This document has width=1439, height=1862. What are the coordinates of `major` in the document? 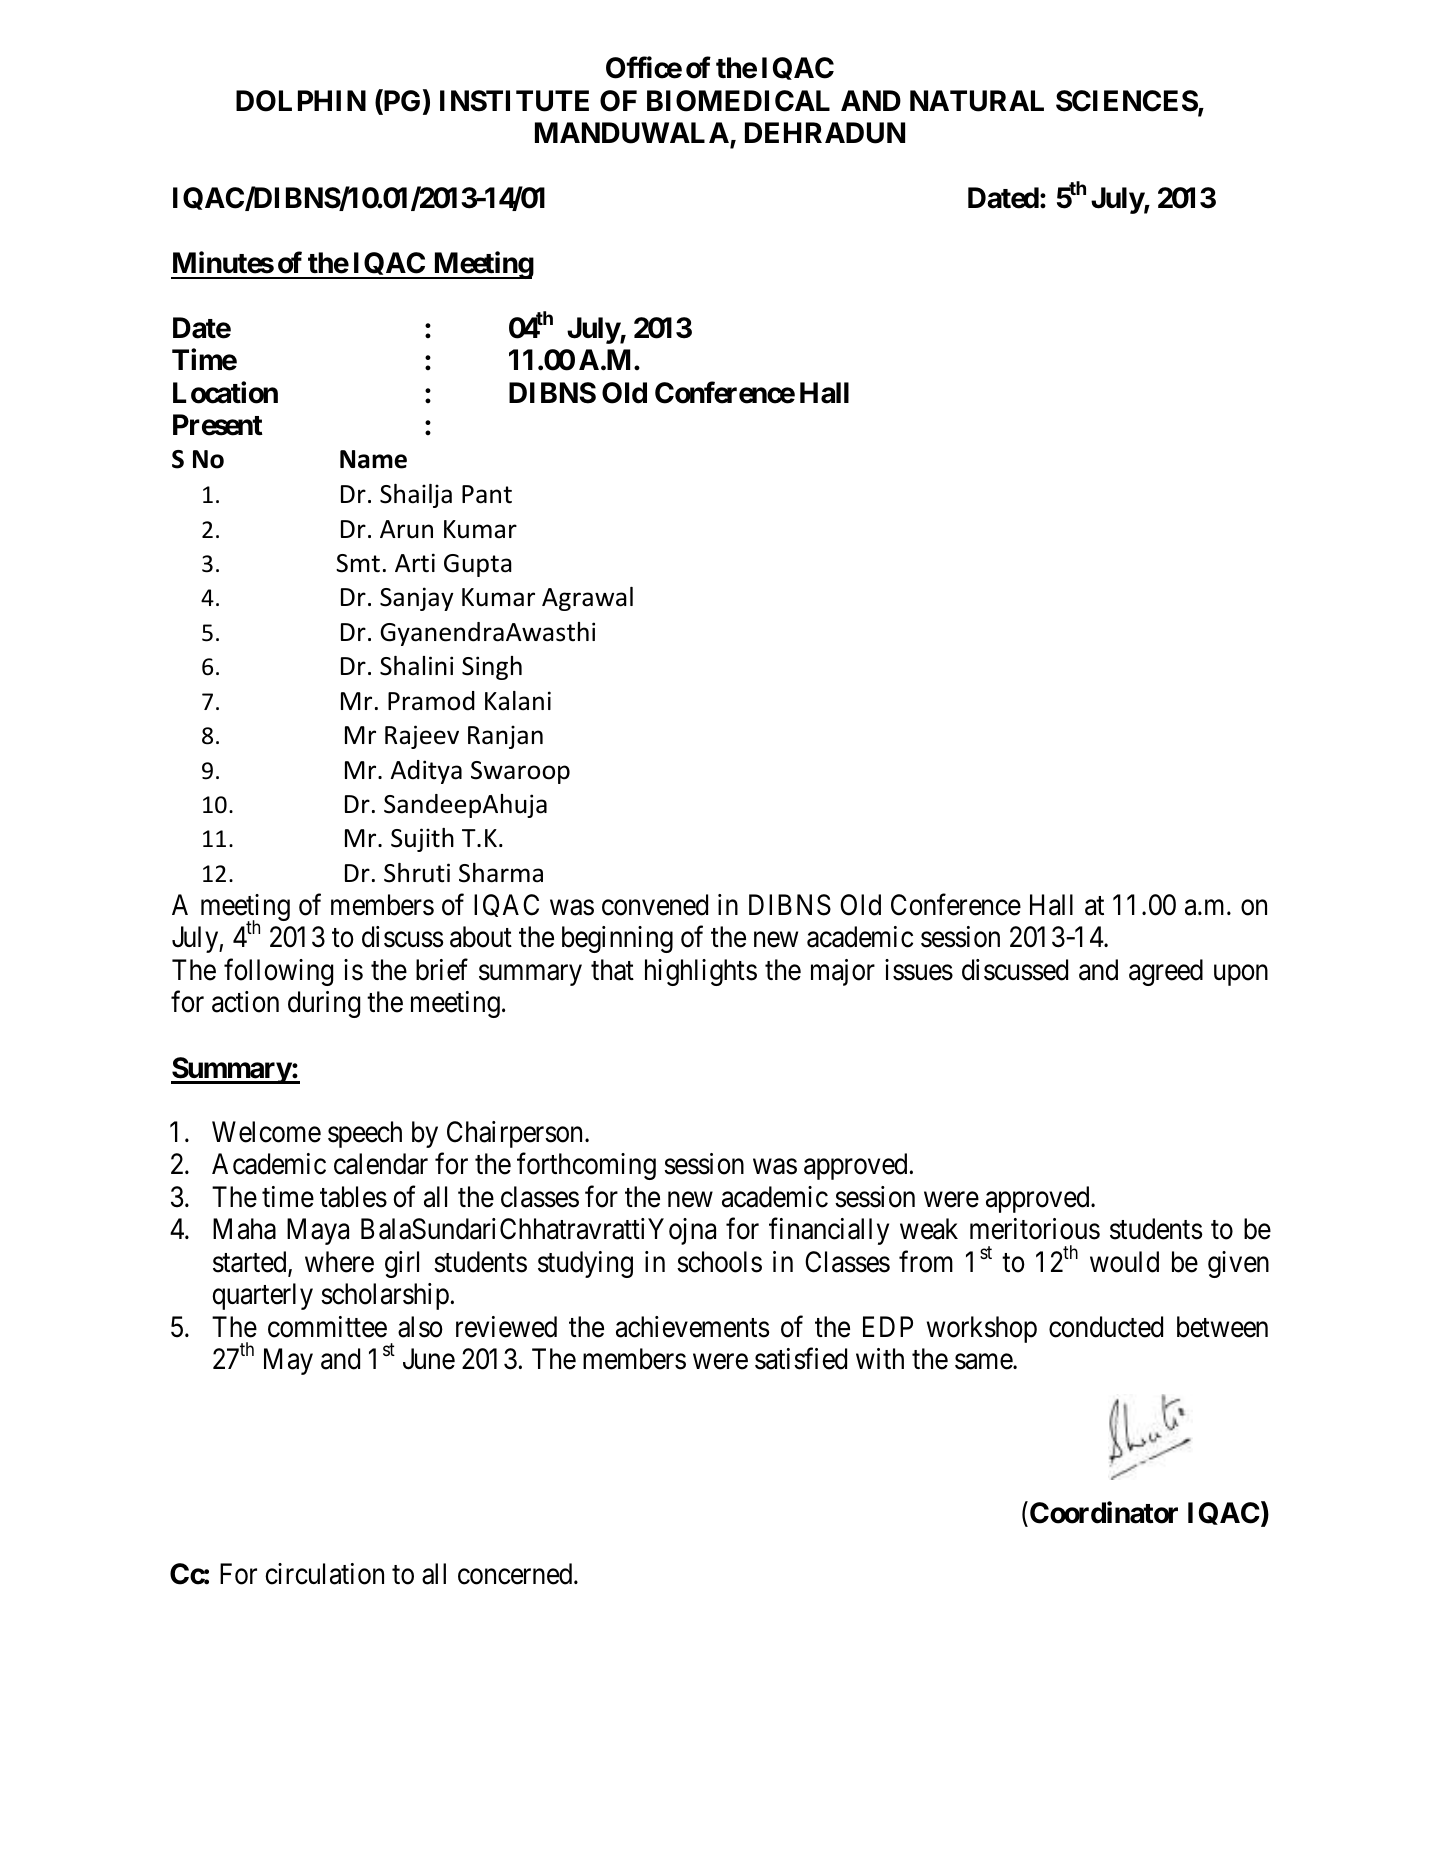 It's located at (843, 972).
